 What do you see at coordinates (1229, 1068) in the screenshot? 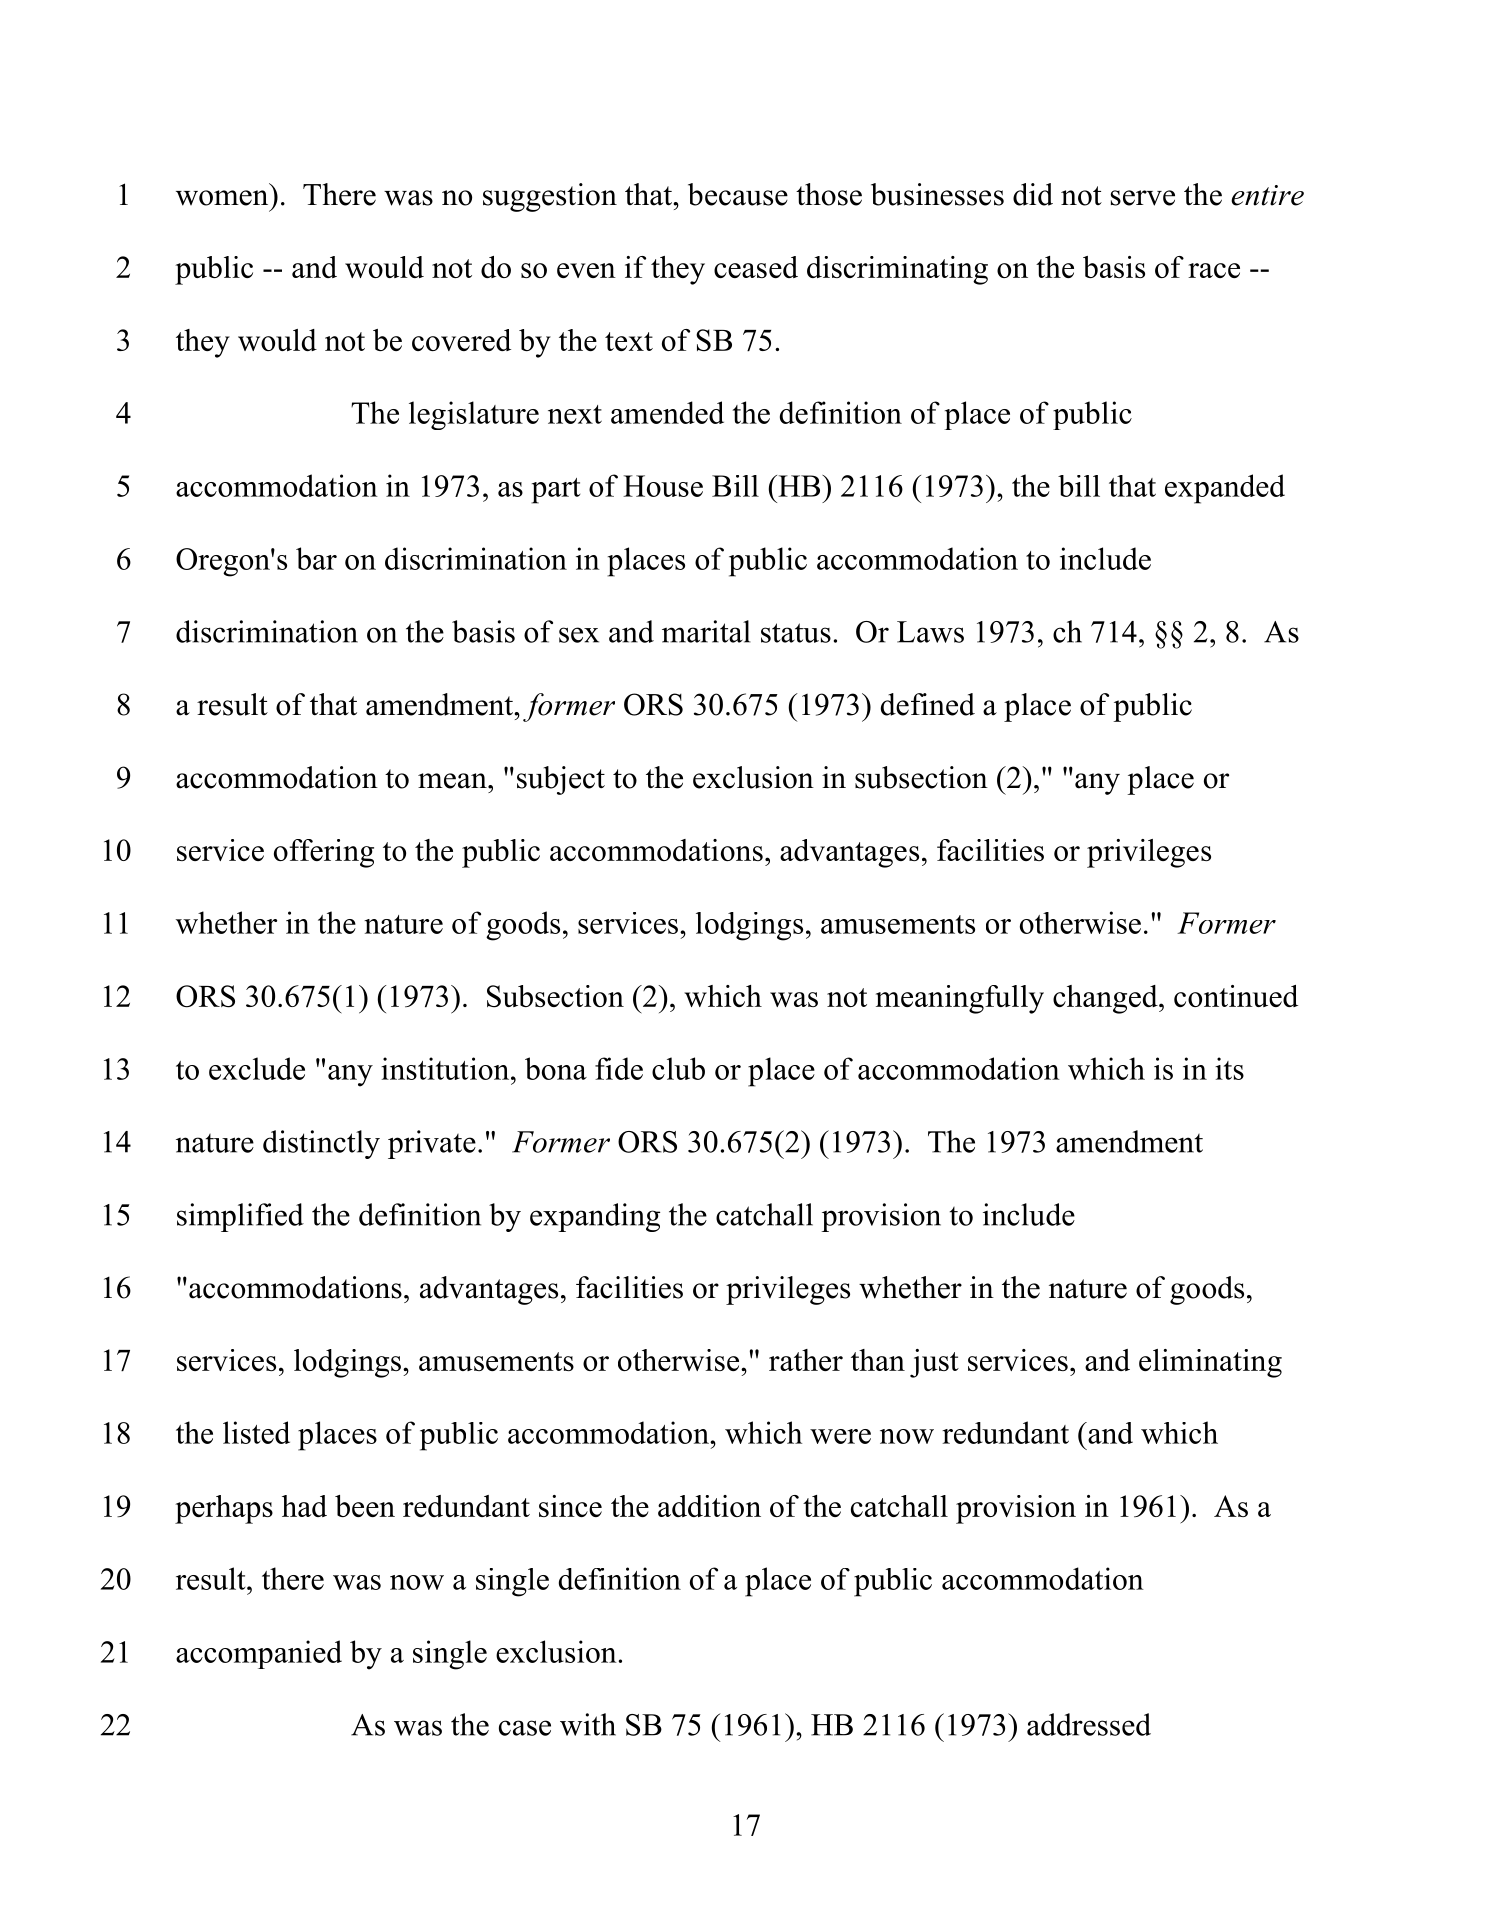
I see `its` at bounding box center [1229, 1068].
